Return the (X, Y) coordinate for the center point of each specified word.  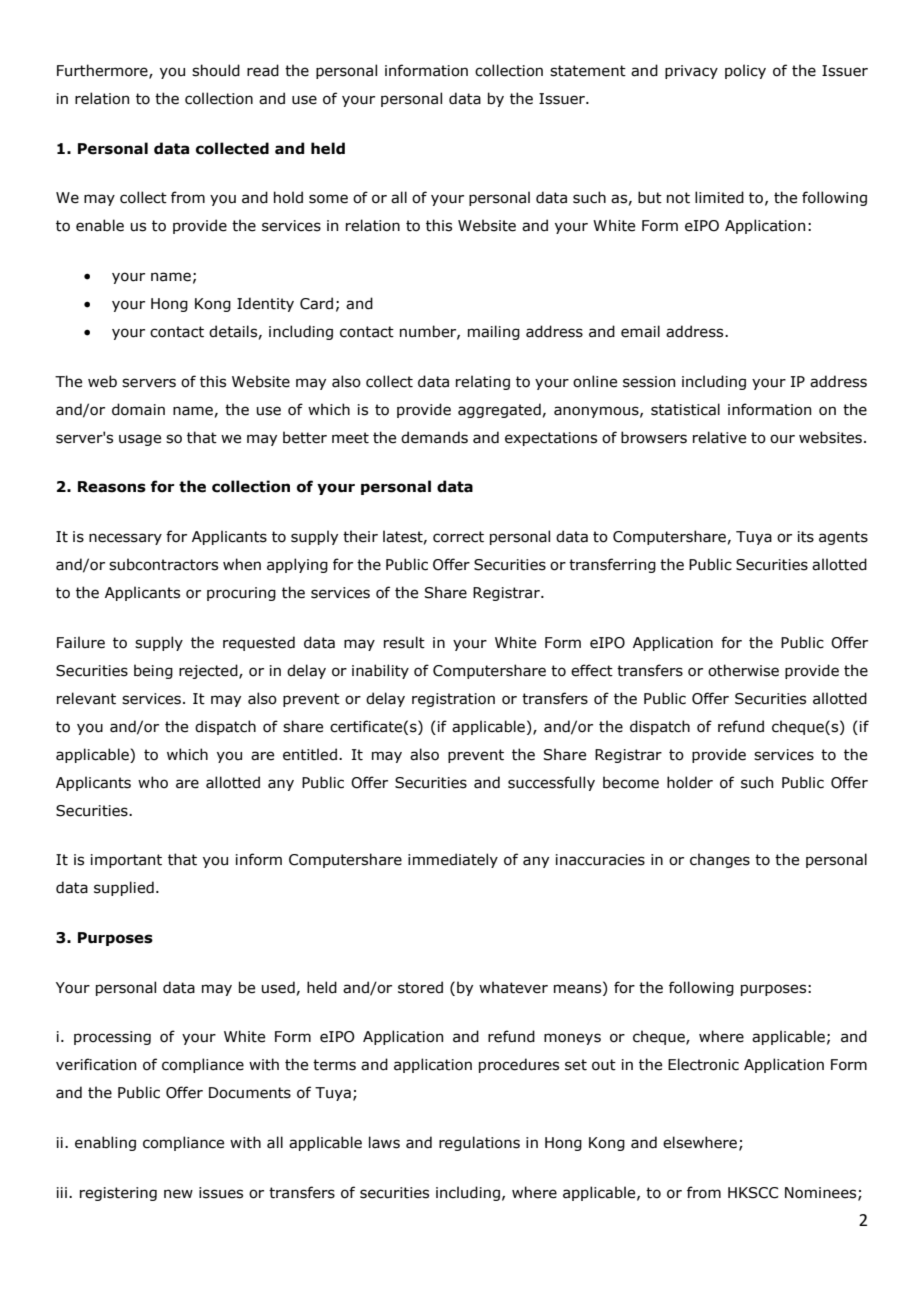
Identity (265, 304)
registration (453, 700)
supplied (124, 888)
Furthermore (103, 71)
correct (458, 537)
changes (720, 860)
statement (588, 71)
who (153, 782)
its (806, 537)
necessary (125, 539)
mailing (494, 332)
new (178, 1194)
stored (420, 987)
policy (745, 71)
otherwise (743, 670)
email (640, 331)
